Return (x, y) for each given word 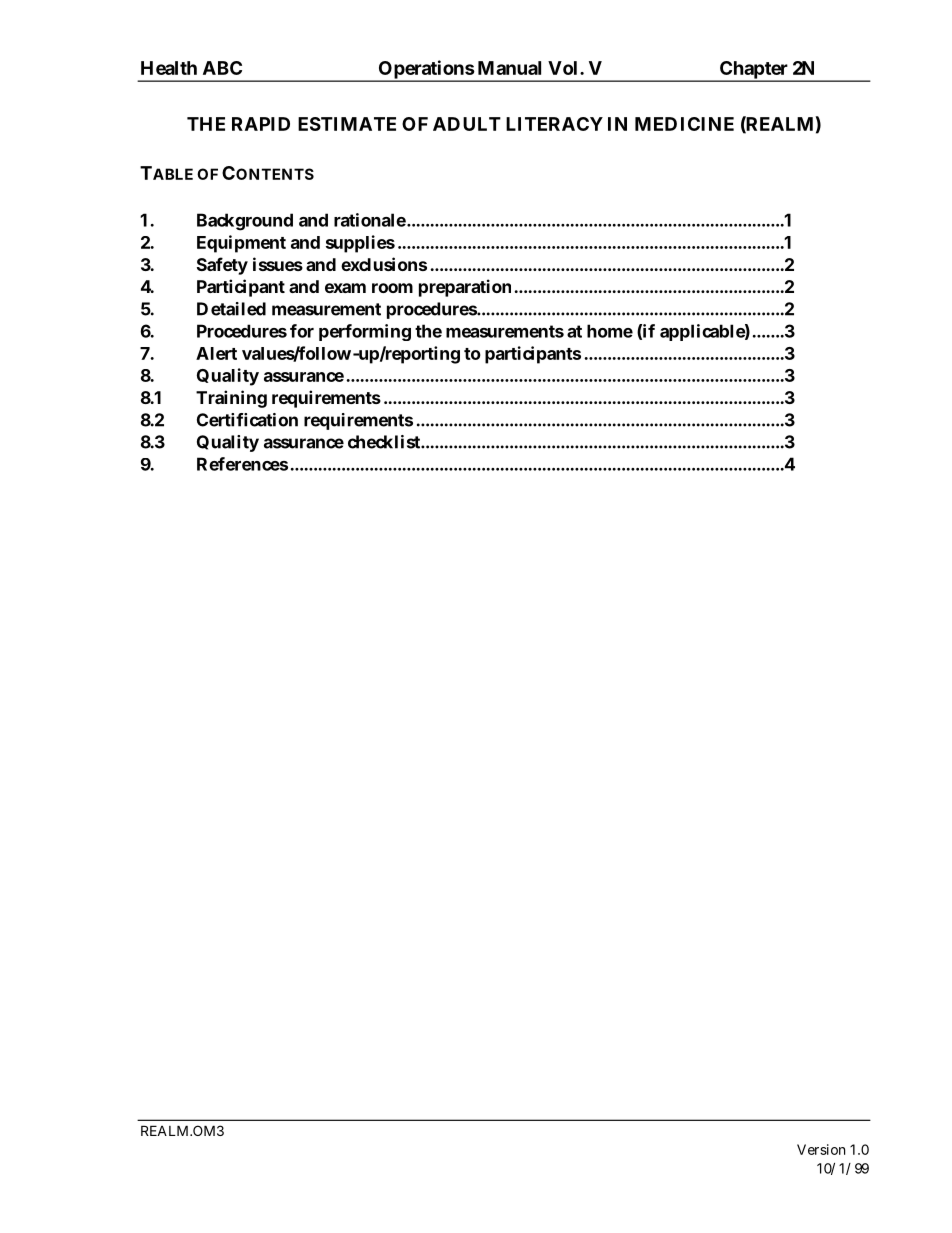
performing (365, 332)
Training (231, 399)
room (392, 288)
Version (821, 1149)
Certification (247, 420)
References (242, 464)
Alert (216, 353)
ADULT (467, 124)
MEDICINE (684, 124)
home (610, 331)
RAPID (261, 124)
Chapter (754, 71)
